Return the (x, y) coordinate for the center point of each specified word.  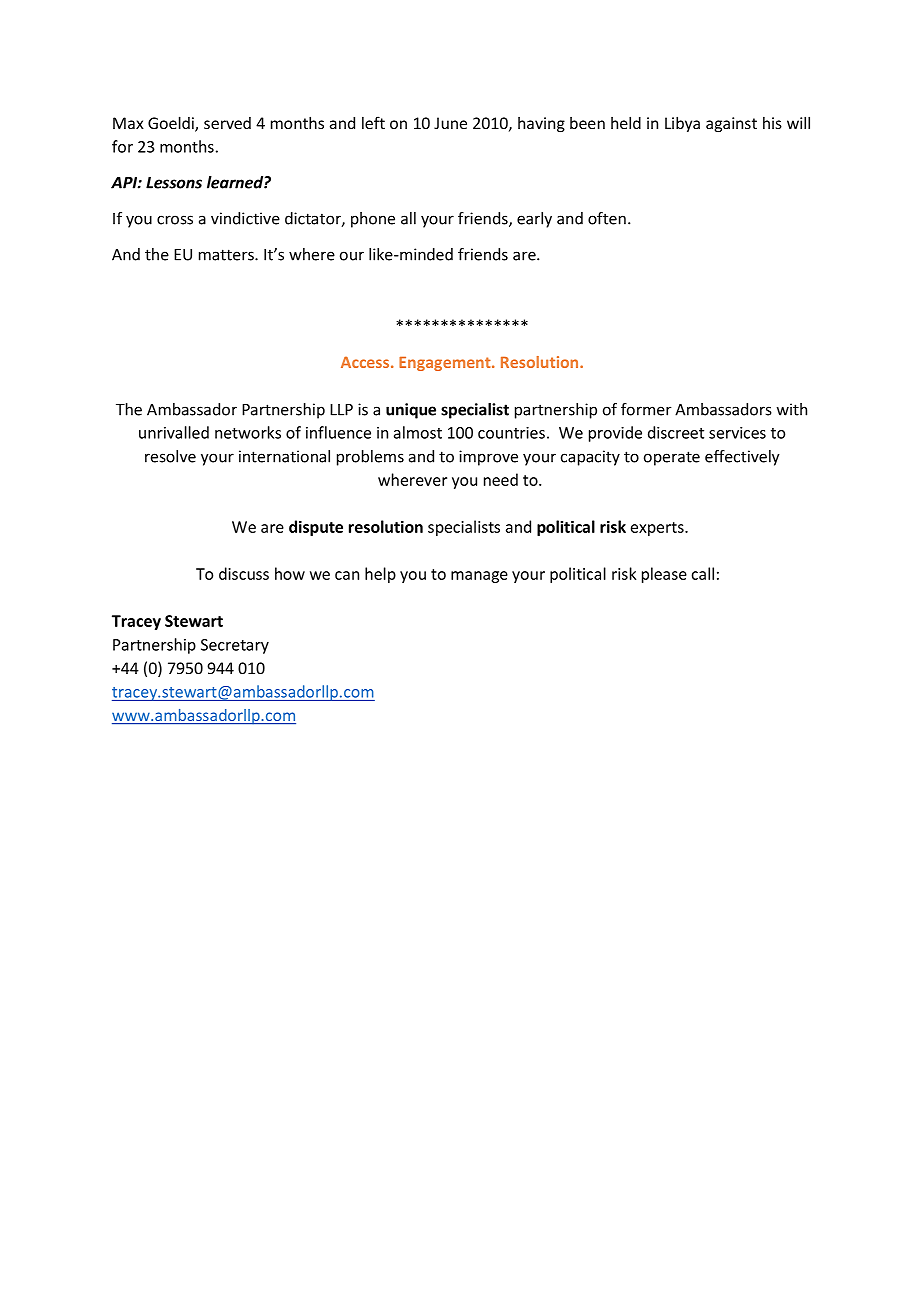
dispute (316, 528)
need (501, 479)
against (731, 124)
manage (479, 577)
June (450, 123)
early (534, 220)
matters (227, 255)
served (227, 123)
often (607, 218)
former (646, 409)
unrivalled (174, 432)
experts (658, 529)
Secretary (235, 646)
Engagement (446, 364)
